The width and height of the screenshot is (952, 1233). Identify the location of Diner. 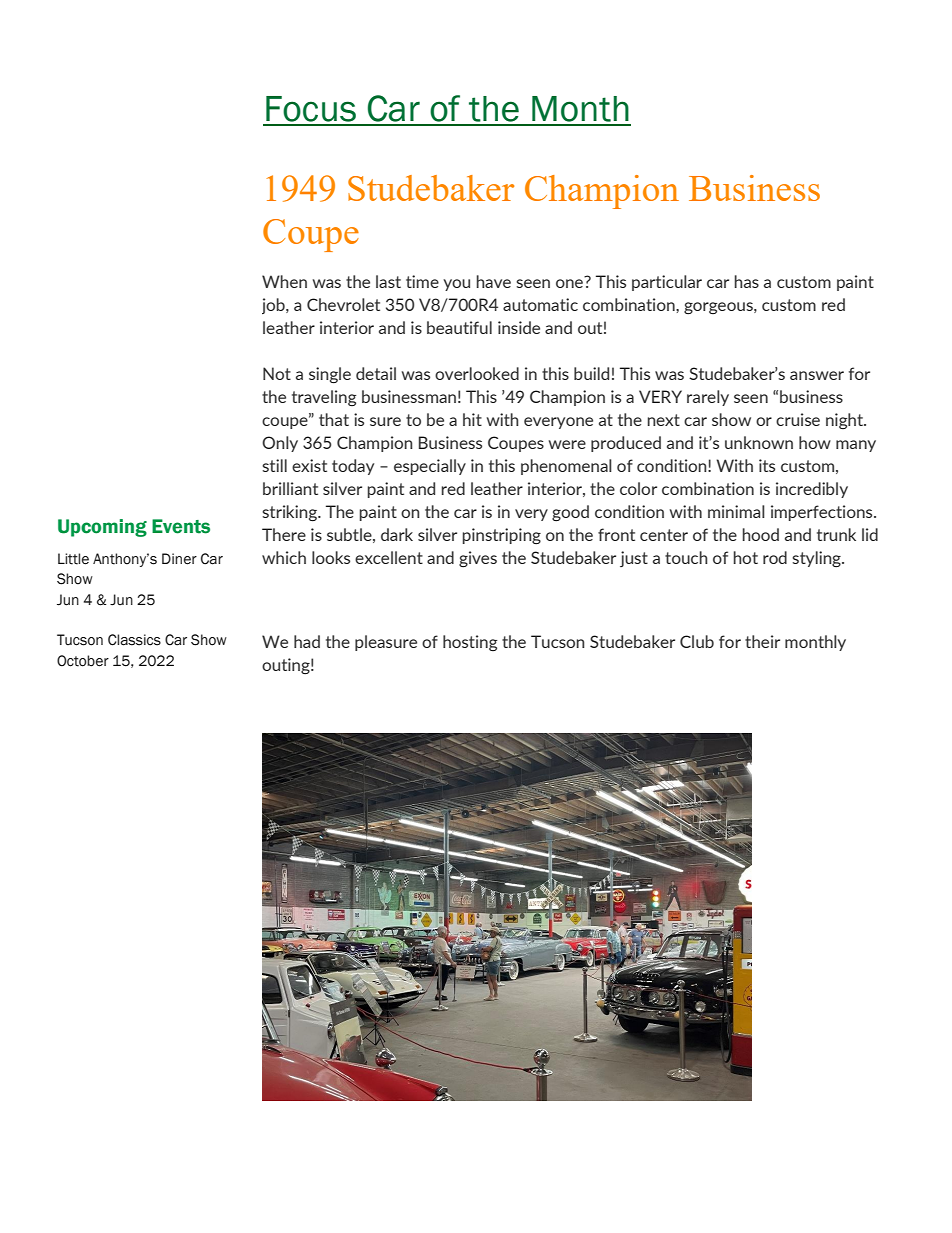
(179, 559).
